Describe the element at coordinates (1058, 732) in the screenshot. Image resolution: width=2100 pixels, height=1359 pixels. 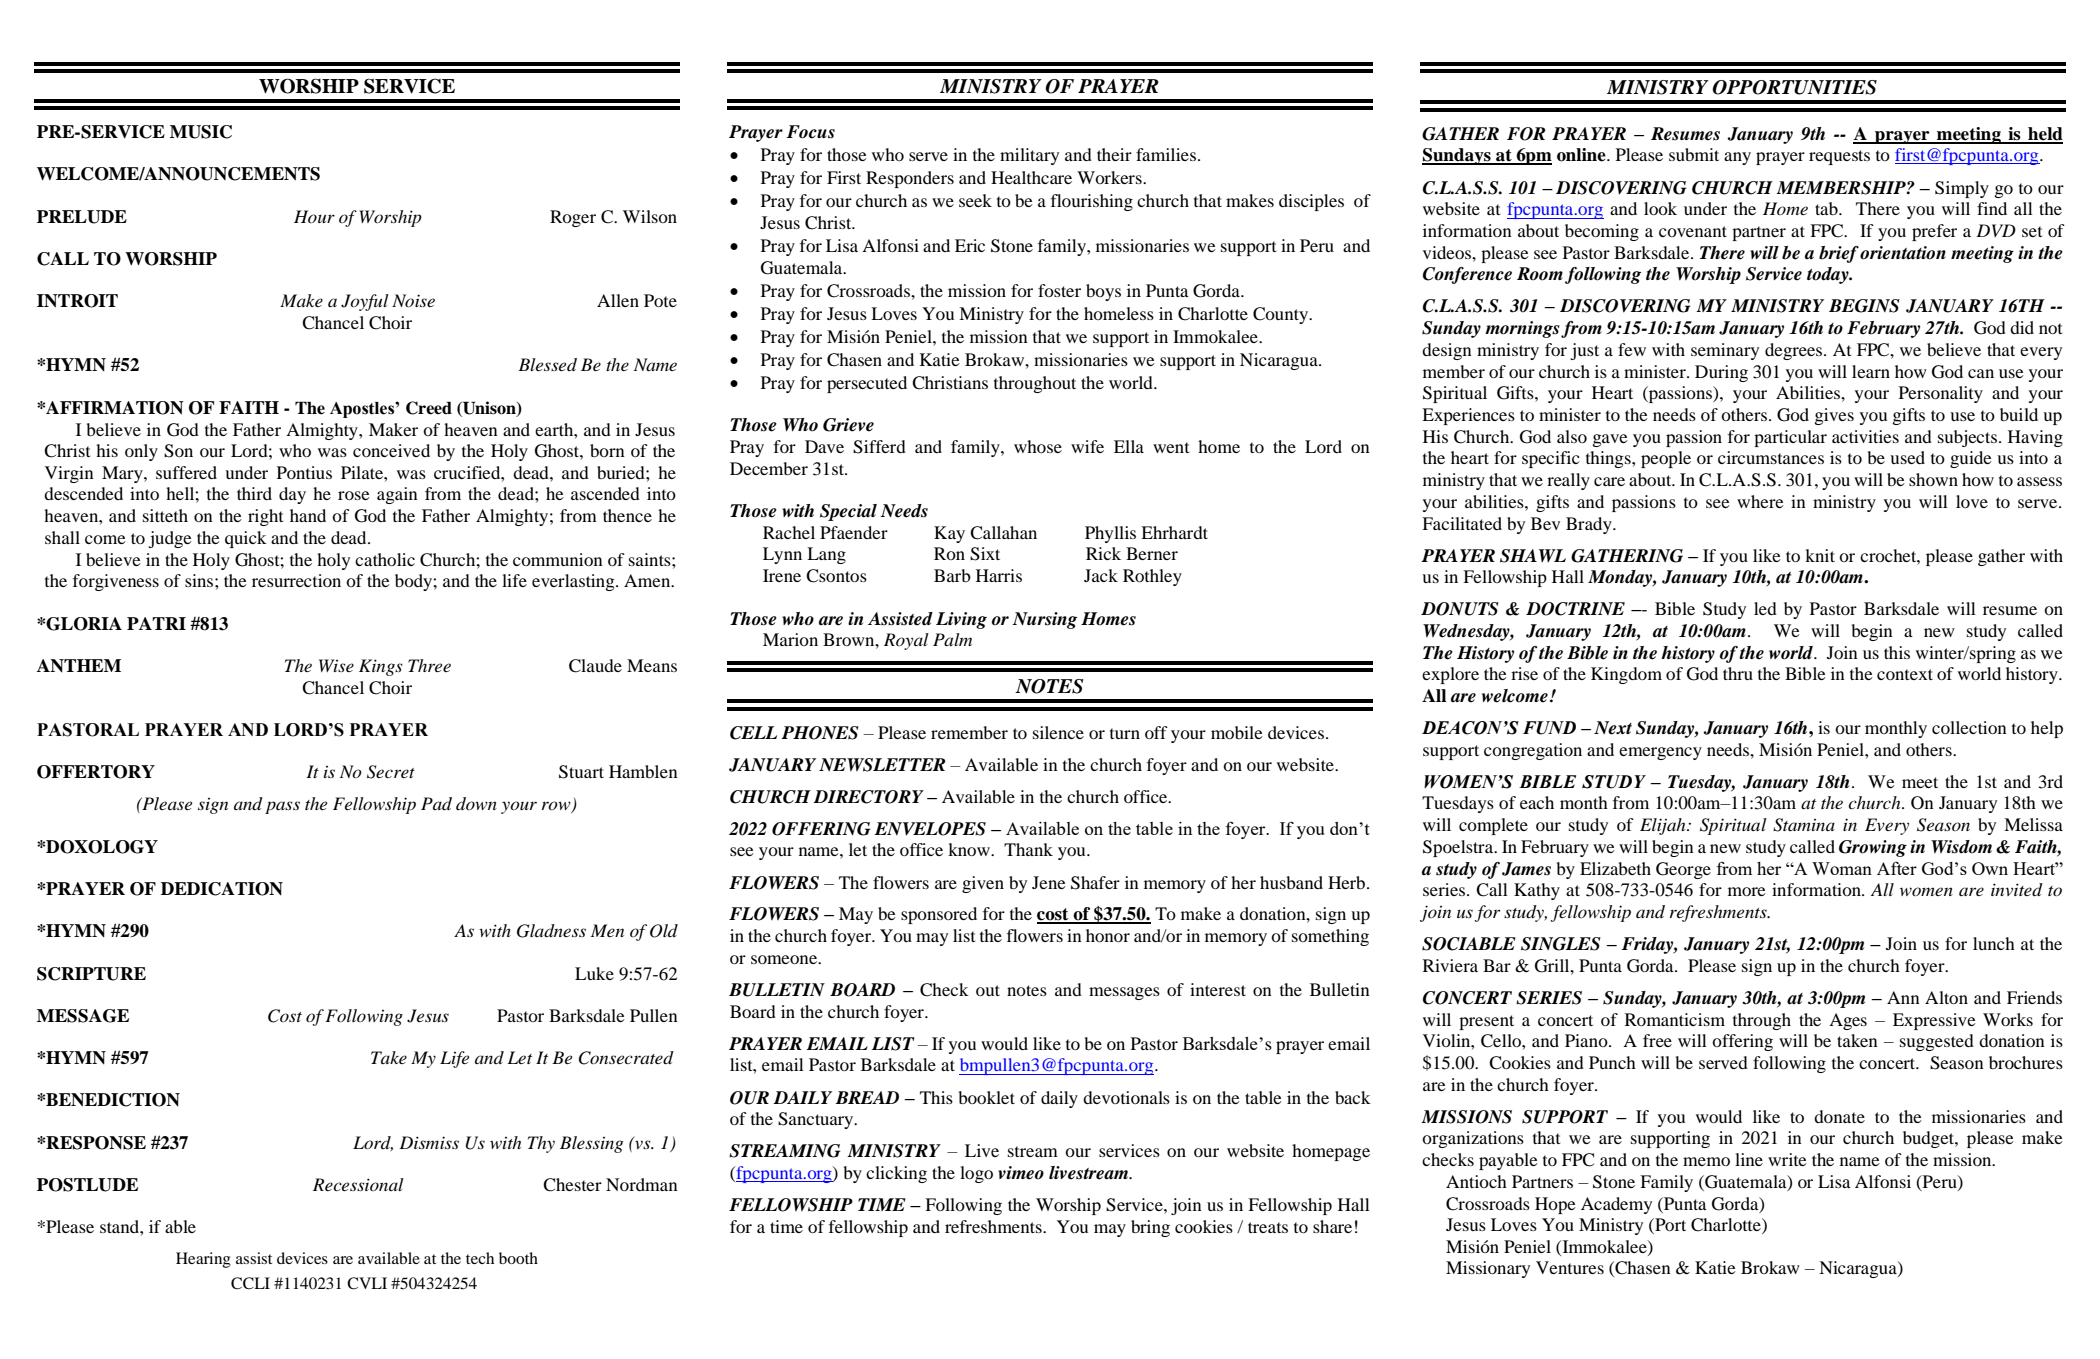
I see `silence` at that location.
